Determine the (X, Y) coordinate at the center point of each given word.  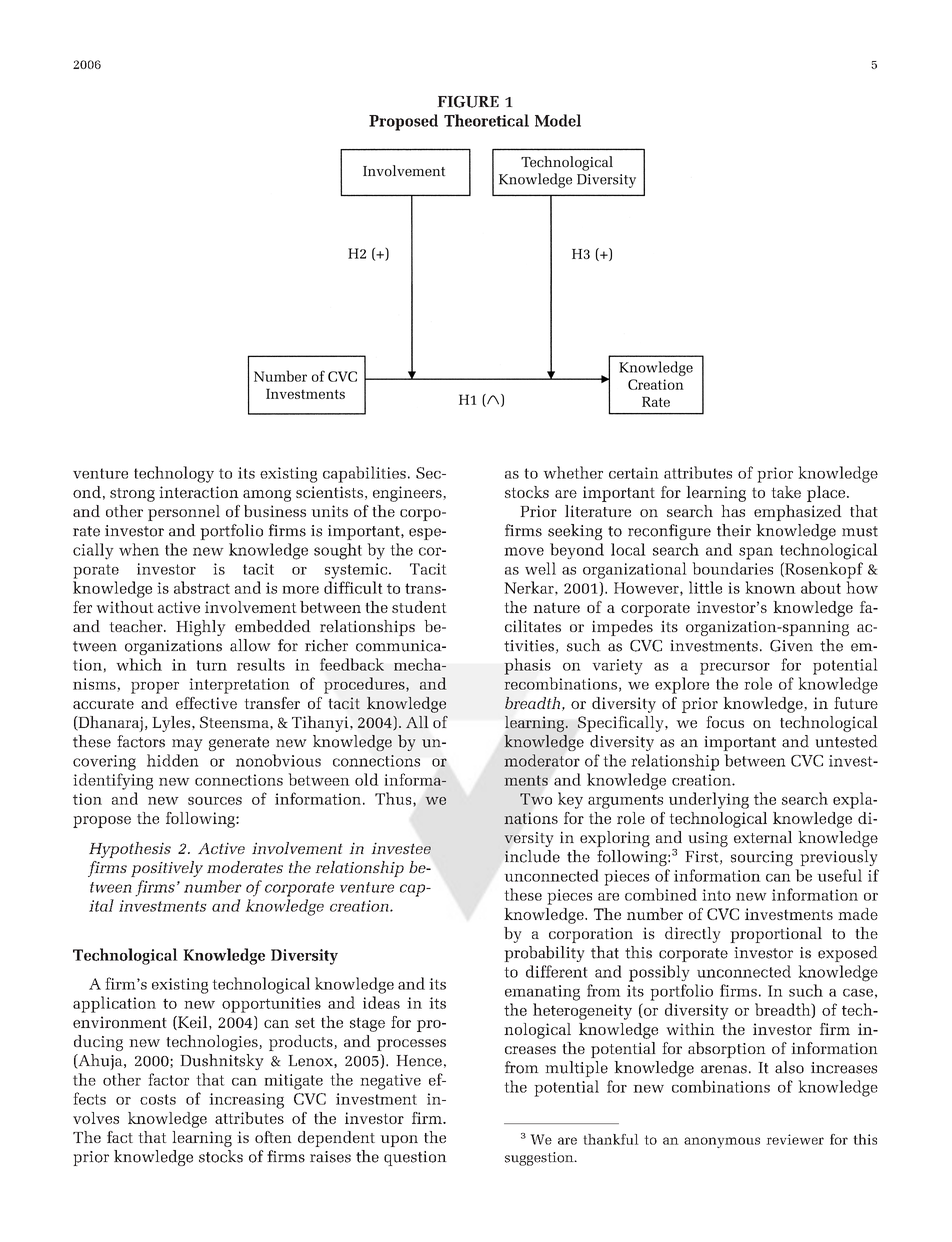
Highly (201, 628)
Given (791, 646)
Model (558, 120)
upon (399, 1141)
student (419, 607)
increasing (246, 1101)
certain (634, 473)
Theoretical (486, 120)
